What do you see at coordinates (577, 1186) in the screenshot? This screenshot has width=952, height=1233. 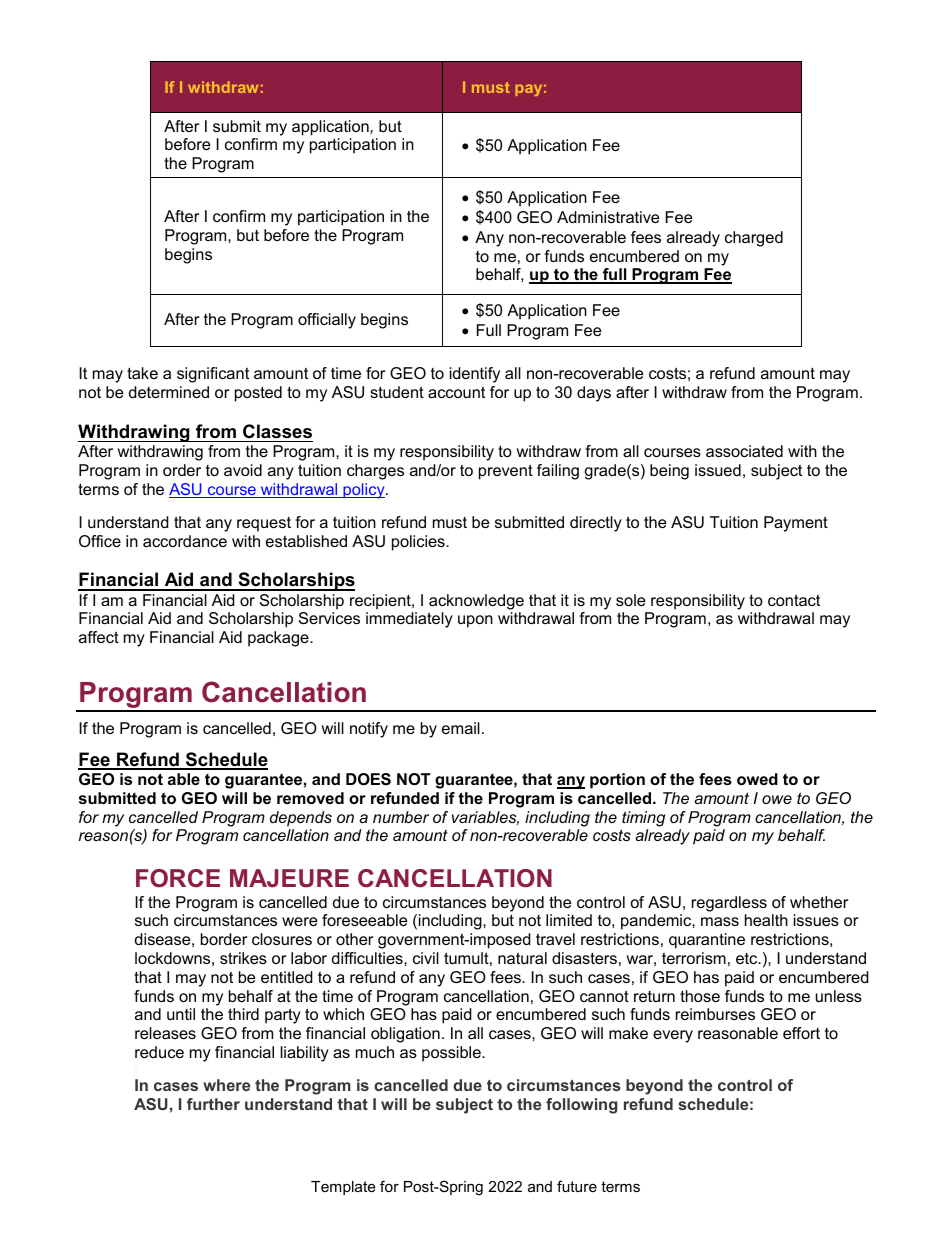 I see `future` at bounding box center [577, 1186].
